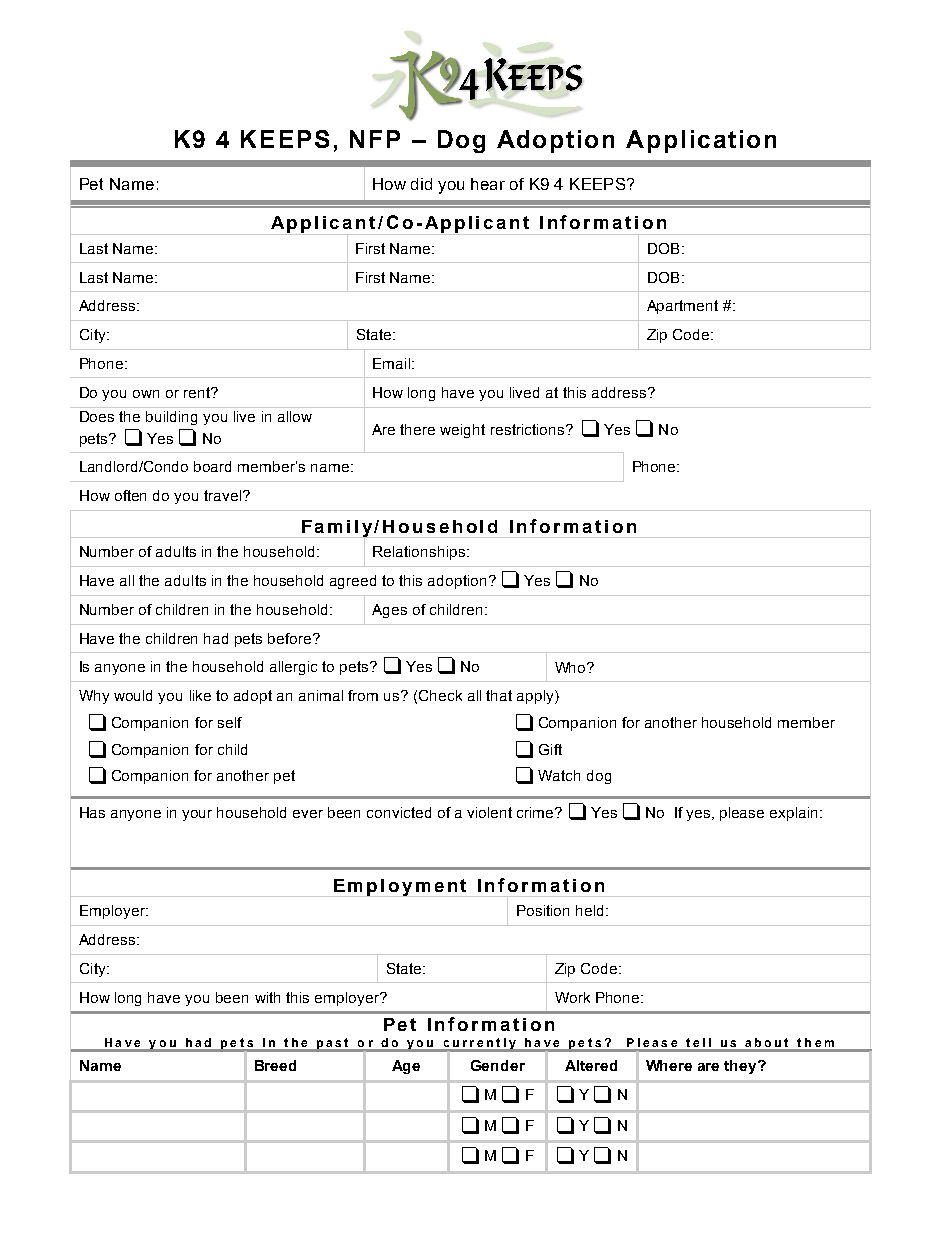  I want to click on self, so click(230, 722).
